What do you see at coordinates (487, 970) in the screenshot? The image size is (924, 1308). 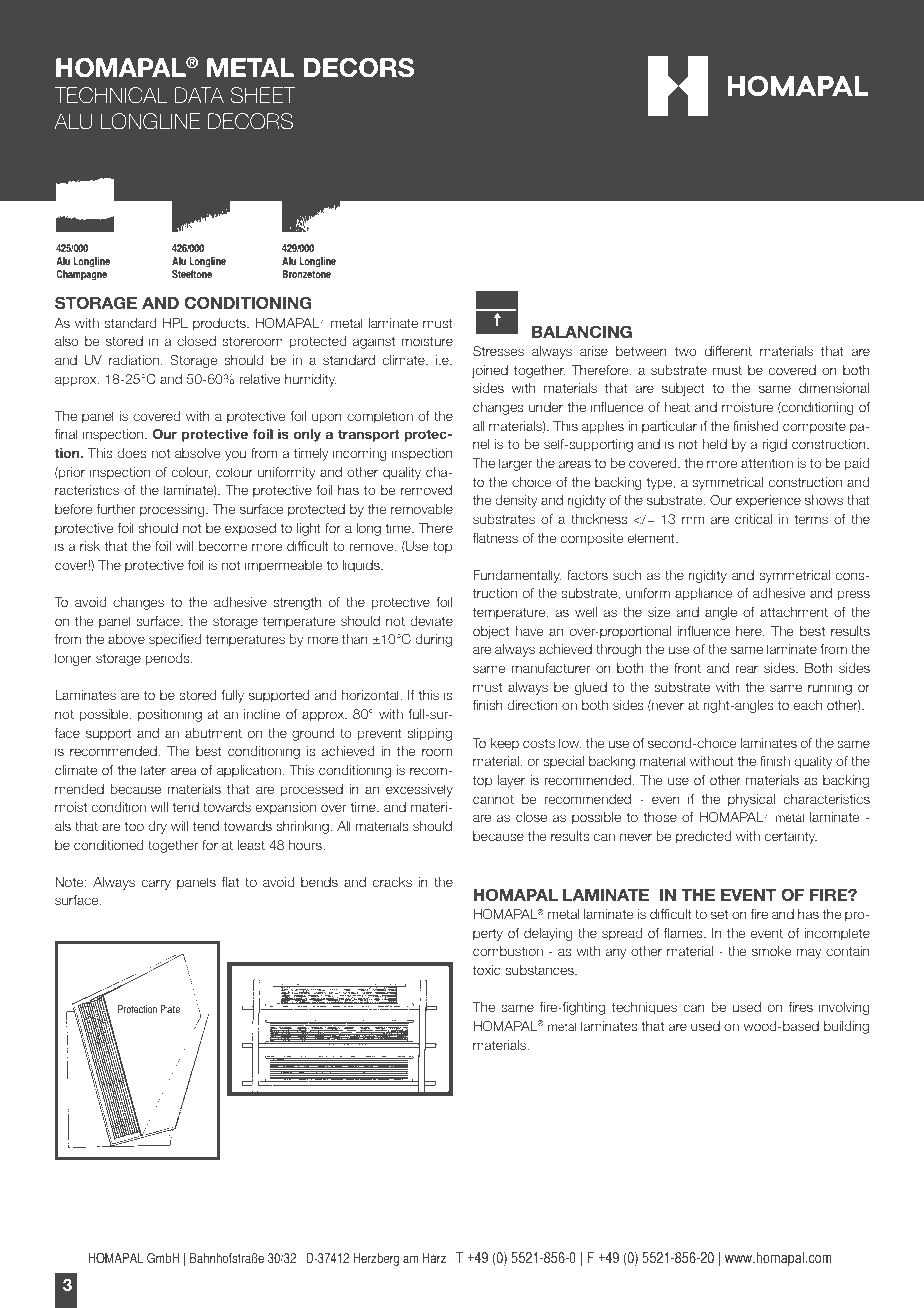 I see `toxic` at bounding box center [487, 970].
